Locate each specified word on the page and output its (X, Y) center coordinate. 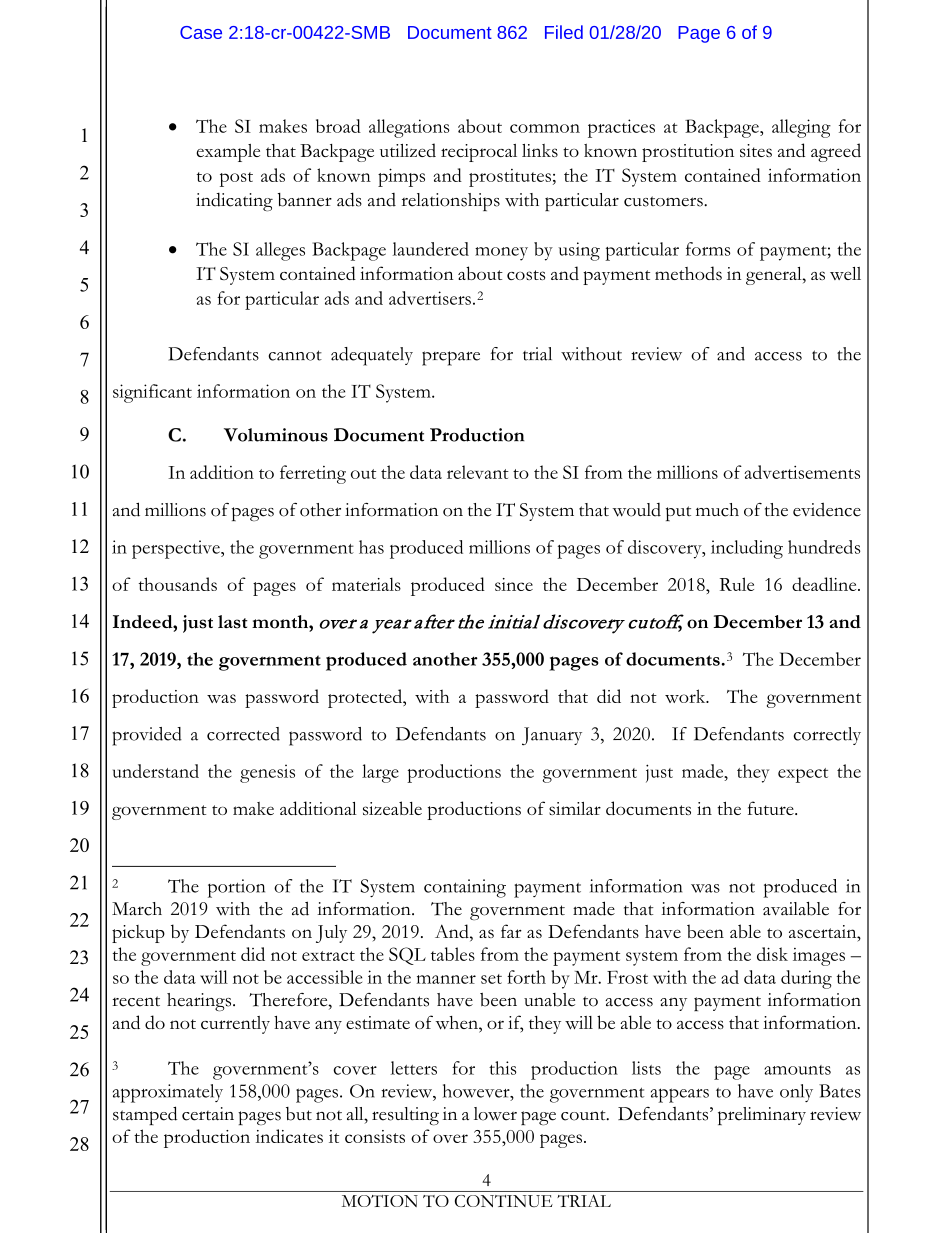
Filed (564, 32)
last (233, 622)
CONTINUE (504, 1201)
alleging (801, 128)
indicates (289, 1136)
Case (201, 32)
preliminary (762, 1116)
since (514, 584)
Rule (737, 584)
